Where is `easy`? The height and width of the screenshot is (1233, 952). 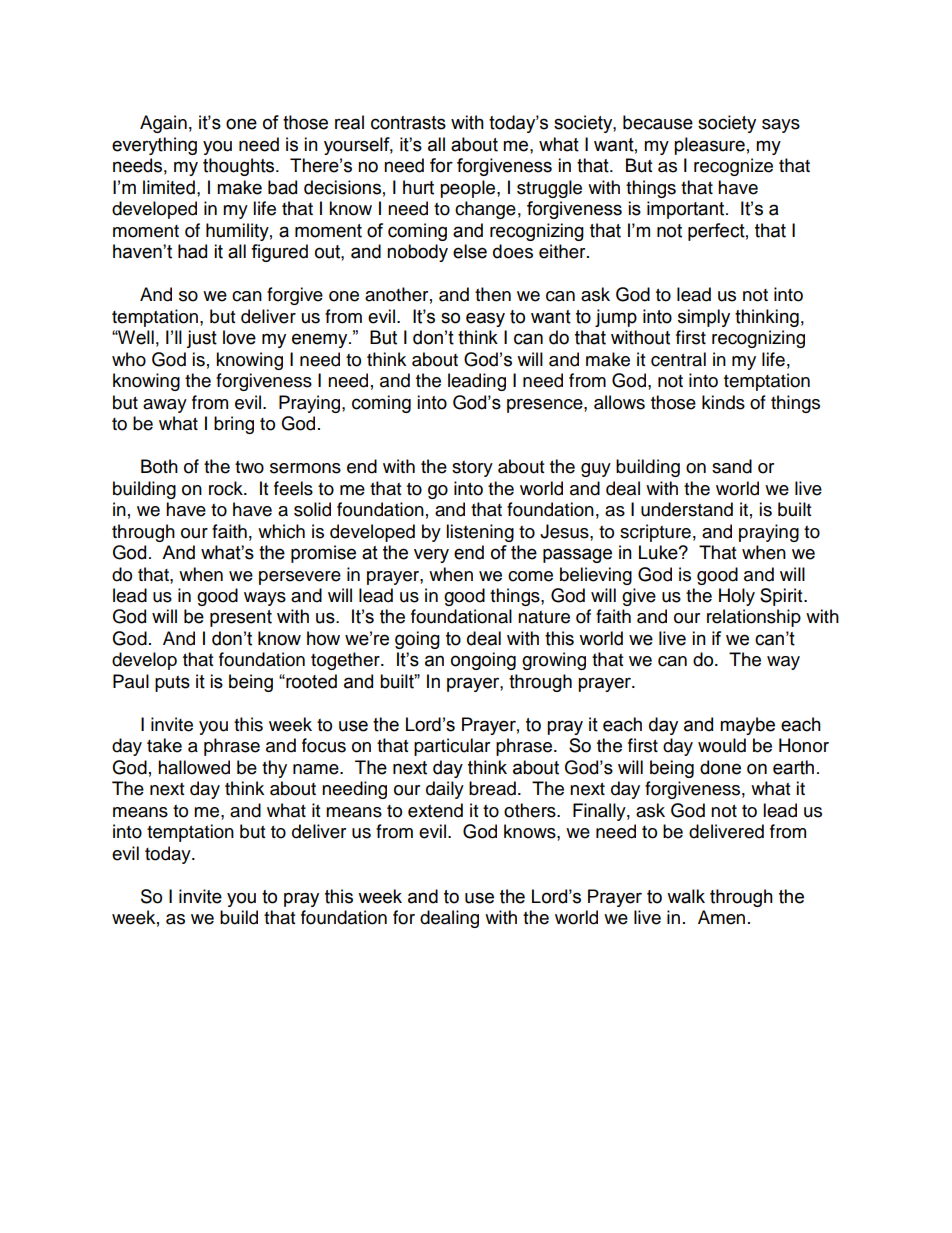 easy is located at coordinates (485, 319).
